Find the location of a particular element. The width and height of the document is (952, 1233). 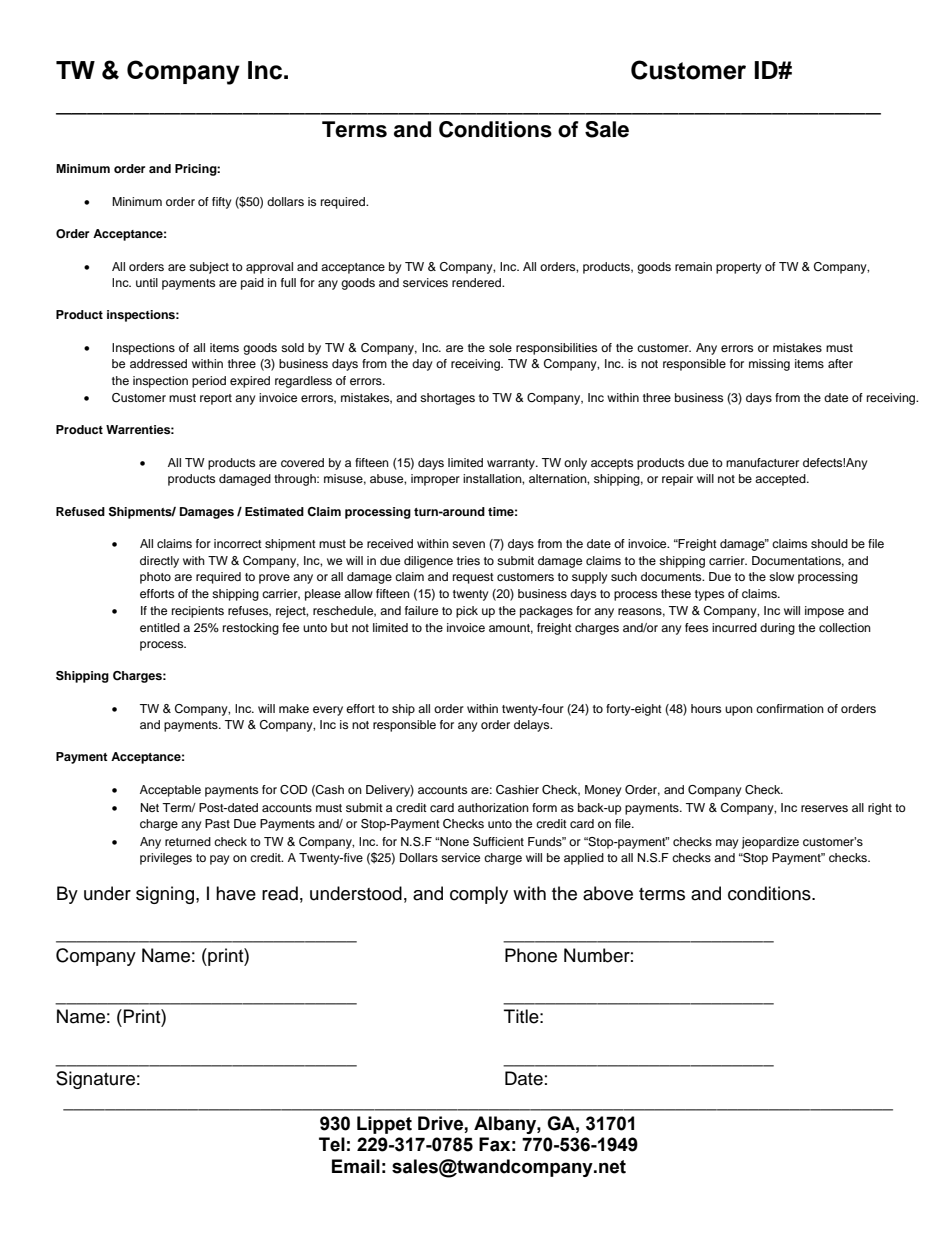

comply is located at coordinates (479, 895).
